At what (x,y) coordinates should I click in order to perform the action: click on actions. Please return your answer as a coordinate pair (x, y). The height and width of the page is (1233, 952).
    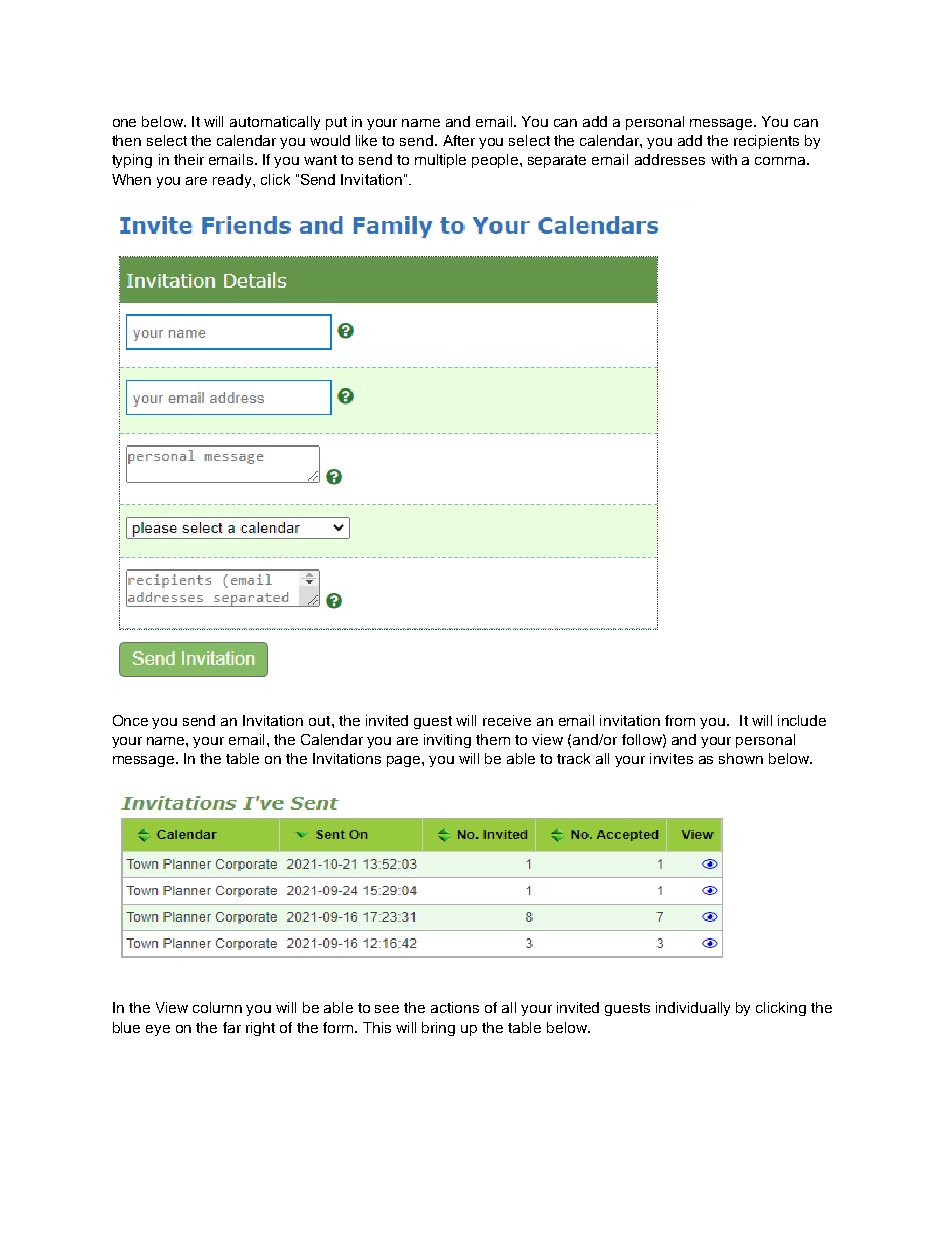
    Looking at the image, I should click on (455, 1007).
